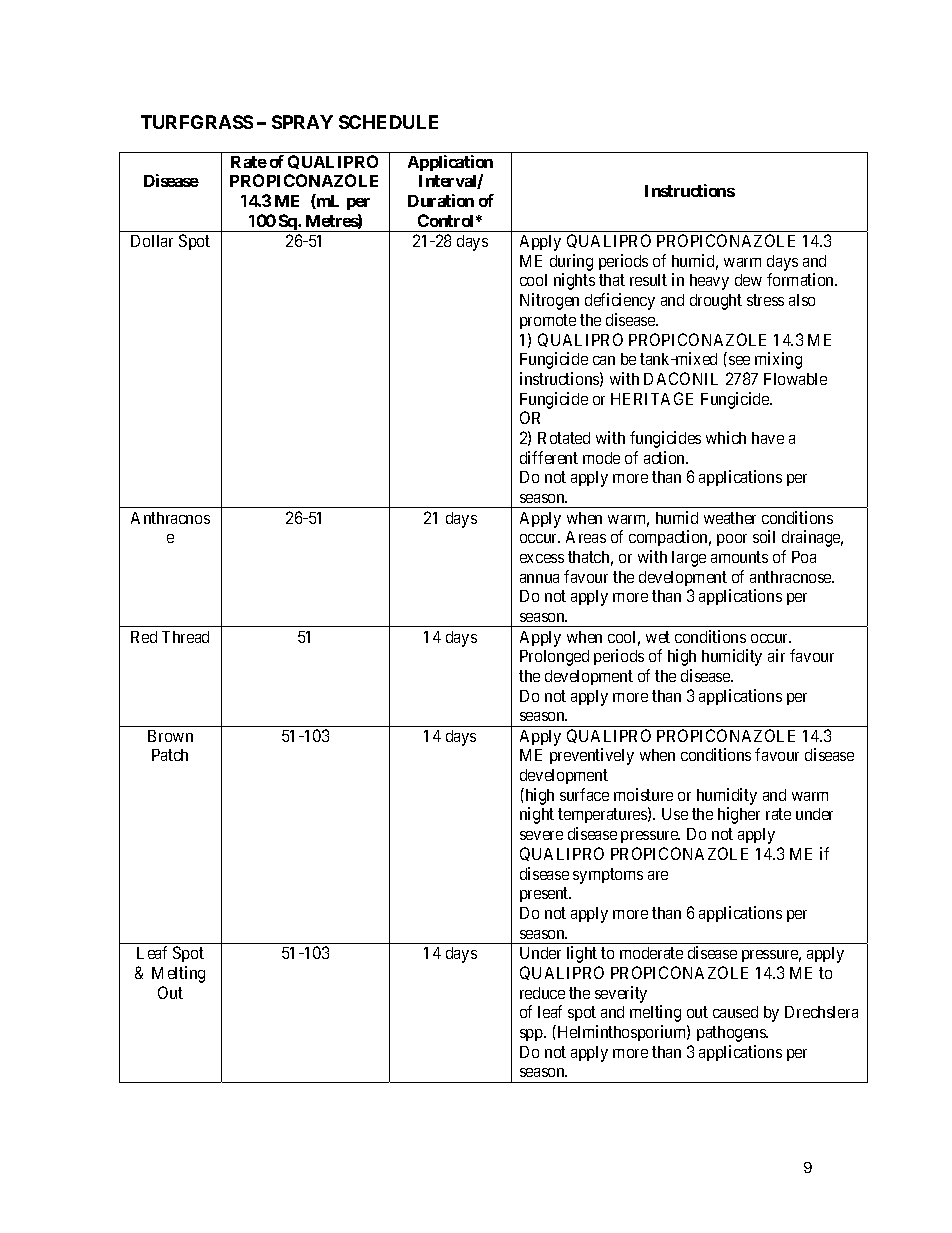  Describe the element at coordinates (542, 993) in the page. I see `reduce` at that location.
